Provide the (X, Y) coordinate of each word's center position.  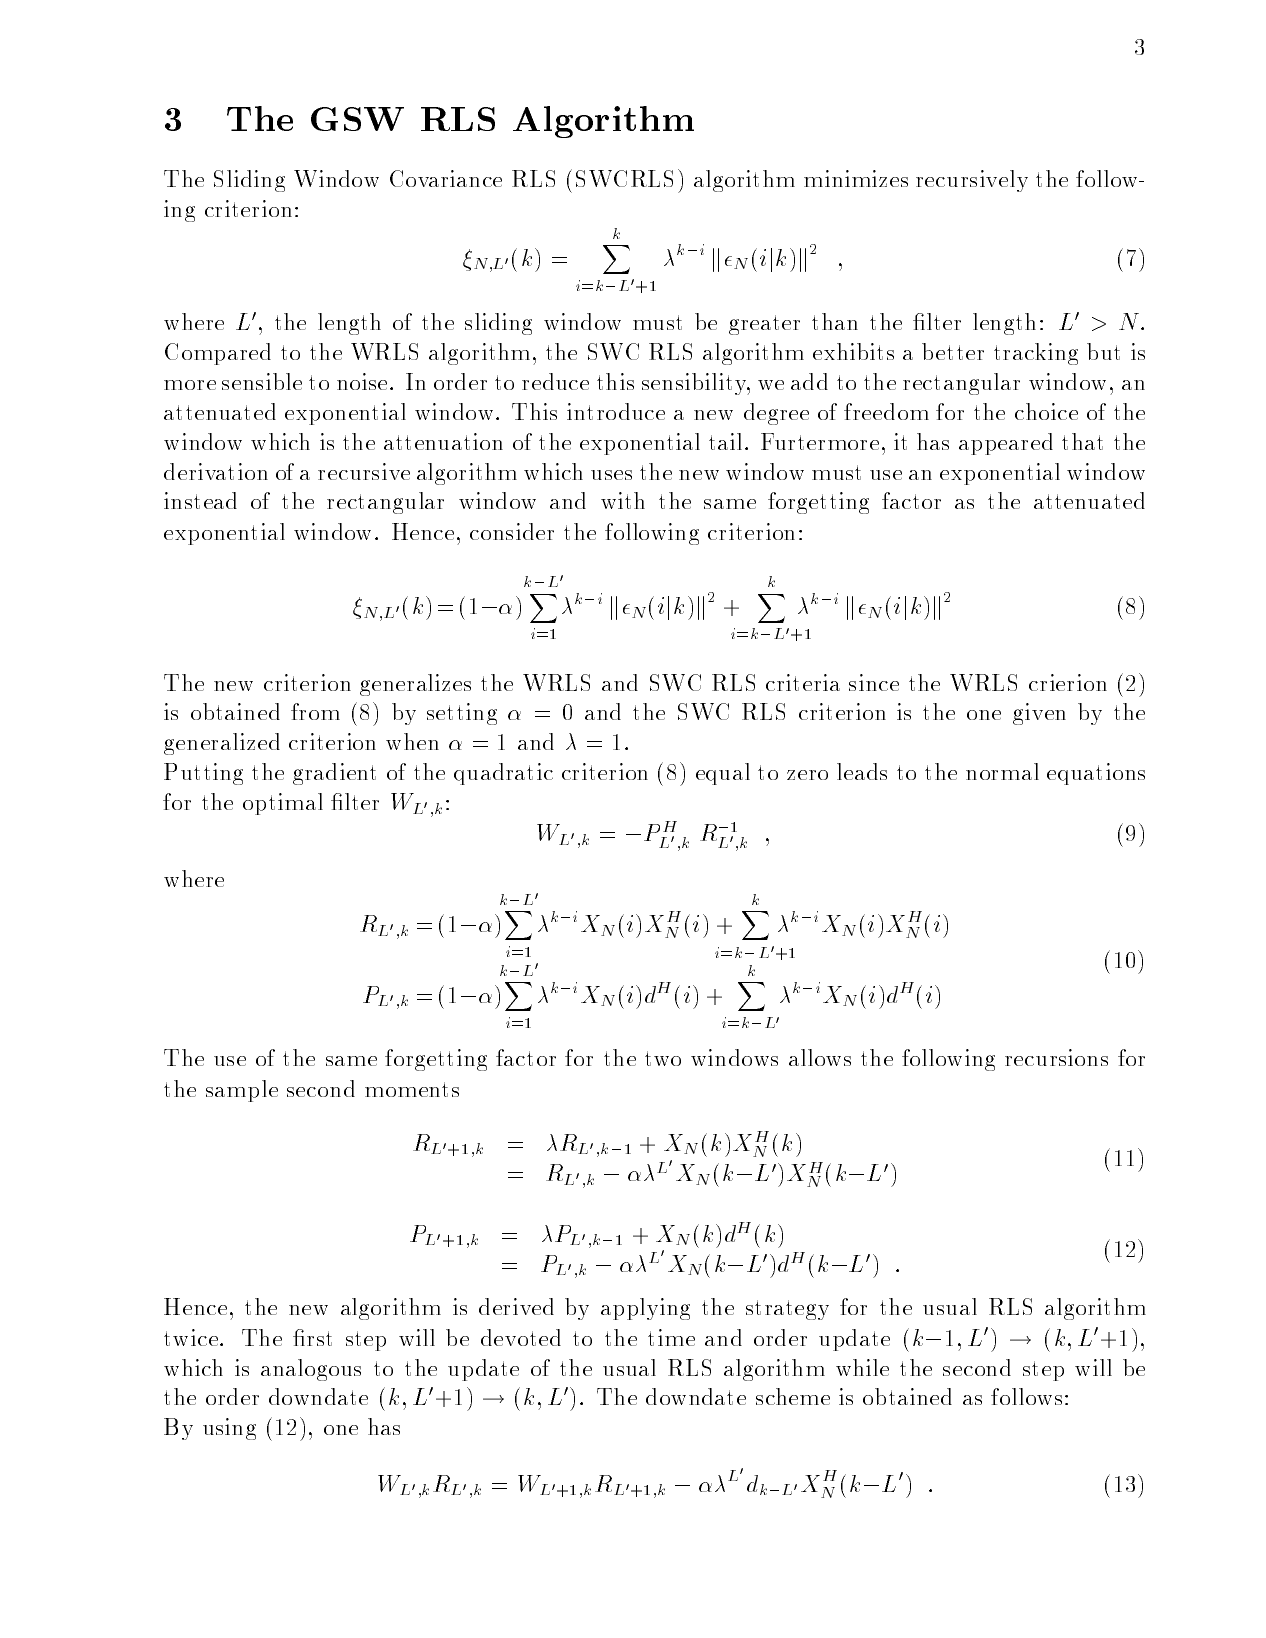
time (671, 1337)
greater (764, 325)
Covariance (446, 178)
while (862, 1367)
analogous (311, 1370)
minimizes (856, 178)
